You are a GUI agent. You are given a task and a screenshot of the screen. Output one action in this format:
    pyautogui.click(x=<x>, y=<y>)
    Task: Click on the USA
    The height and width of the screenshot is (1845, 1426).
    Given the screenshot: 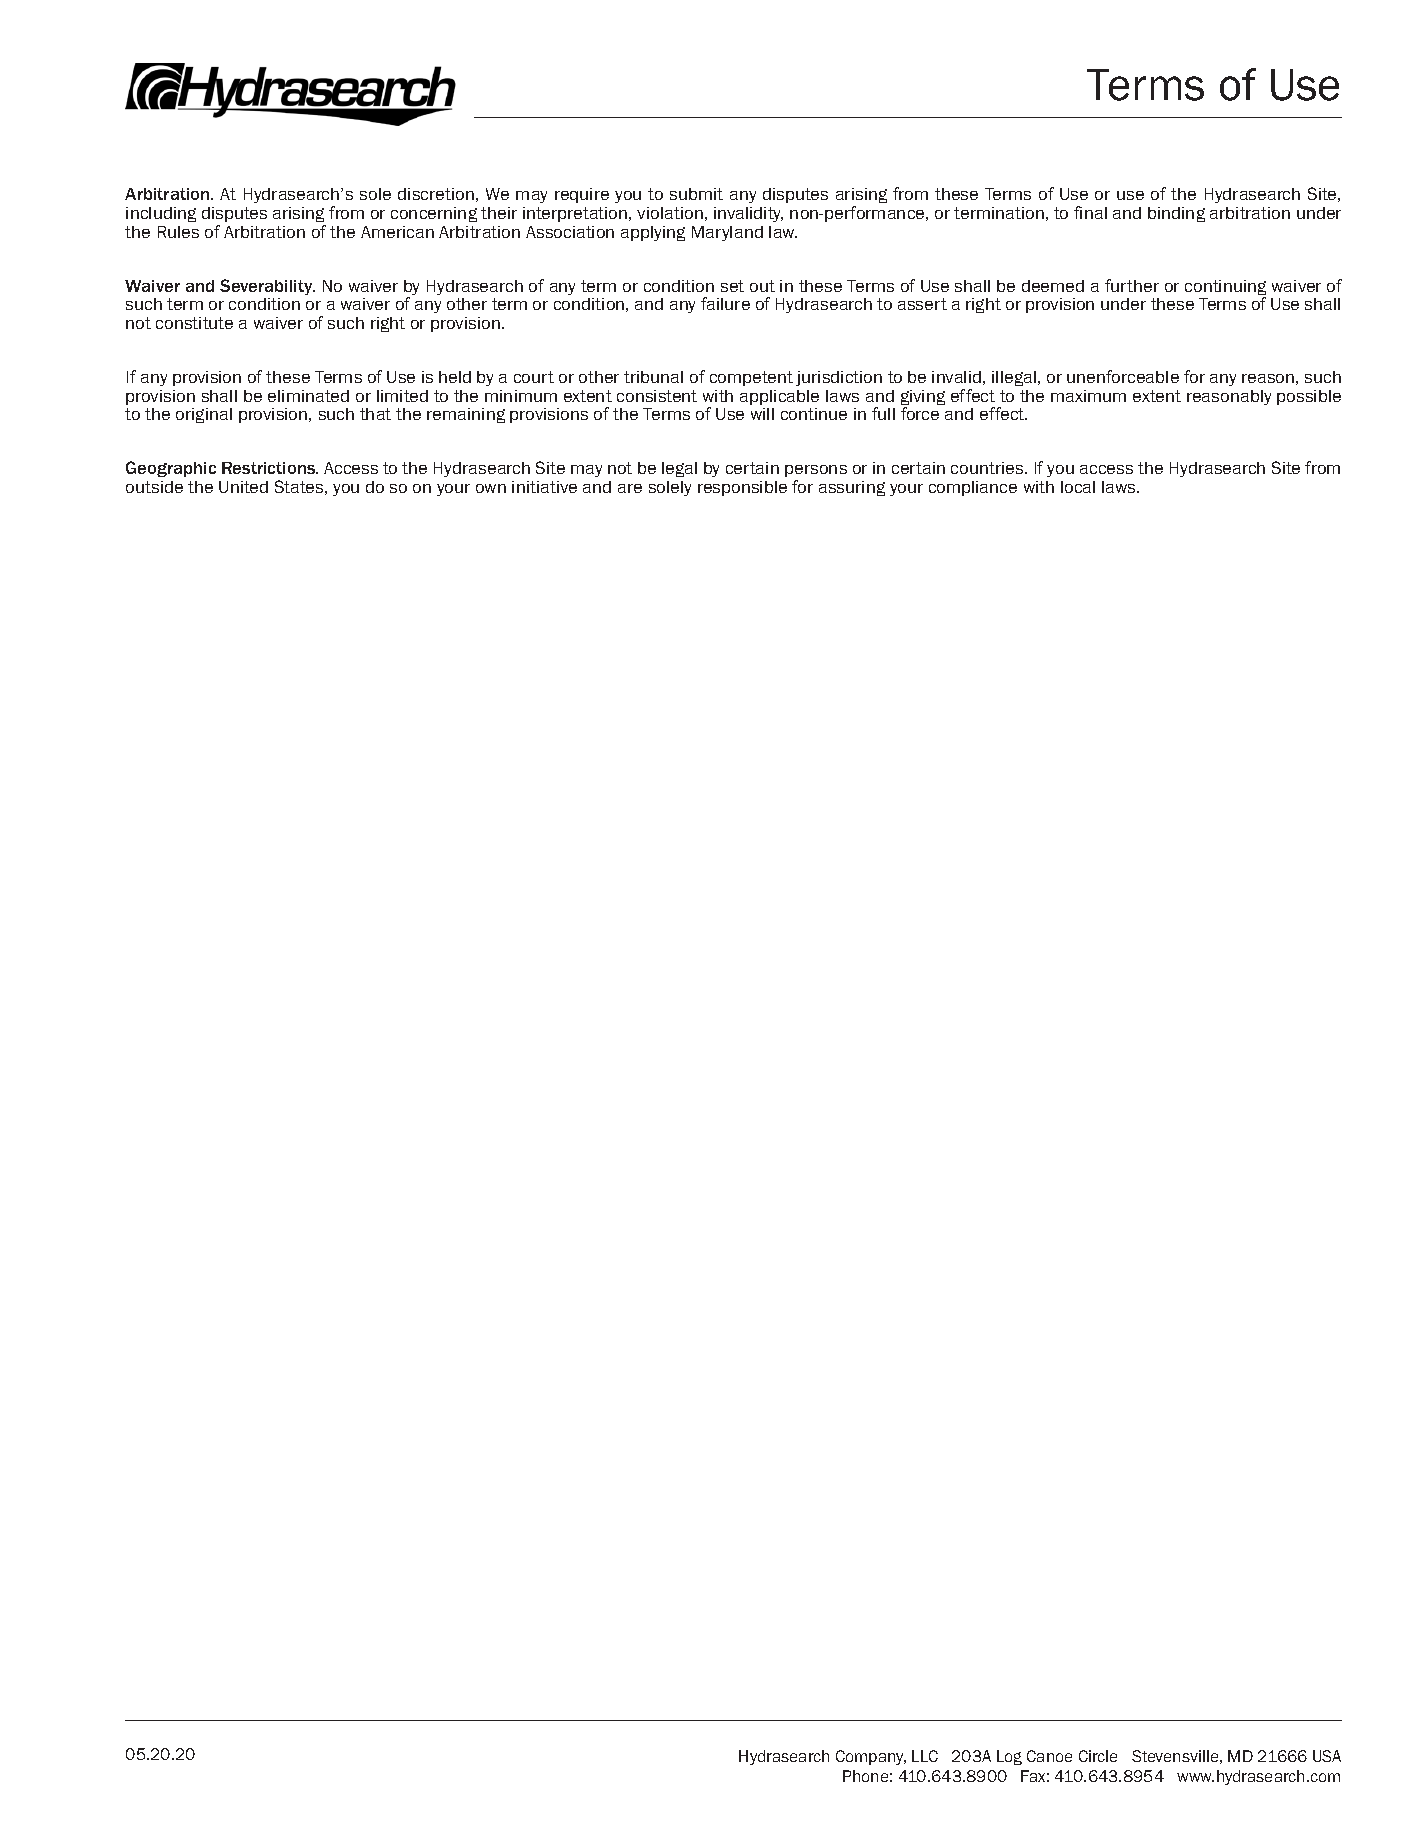 What is the action you would take?
    pyautogui.click(x=1327, y=1756)
